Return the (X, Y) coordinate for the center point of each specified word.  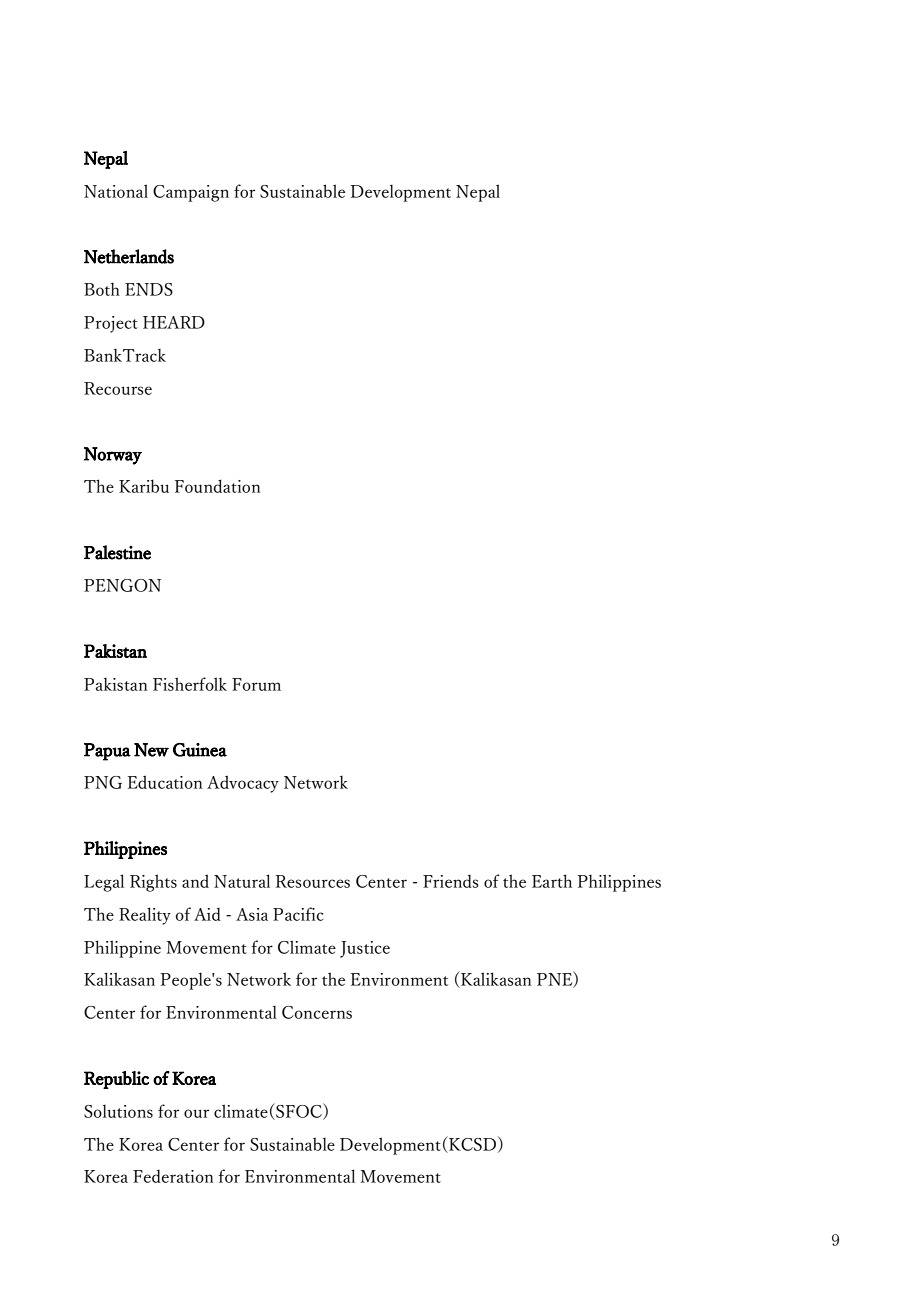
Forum (256, 684)
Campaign (191, 193)
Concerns (317, 1012)
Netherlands (129, 256)
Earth (552, 881)
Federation (173, 1176)
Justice (365, 949)
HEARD (174, 322)
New (151, 750)
